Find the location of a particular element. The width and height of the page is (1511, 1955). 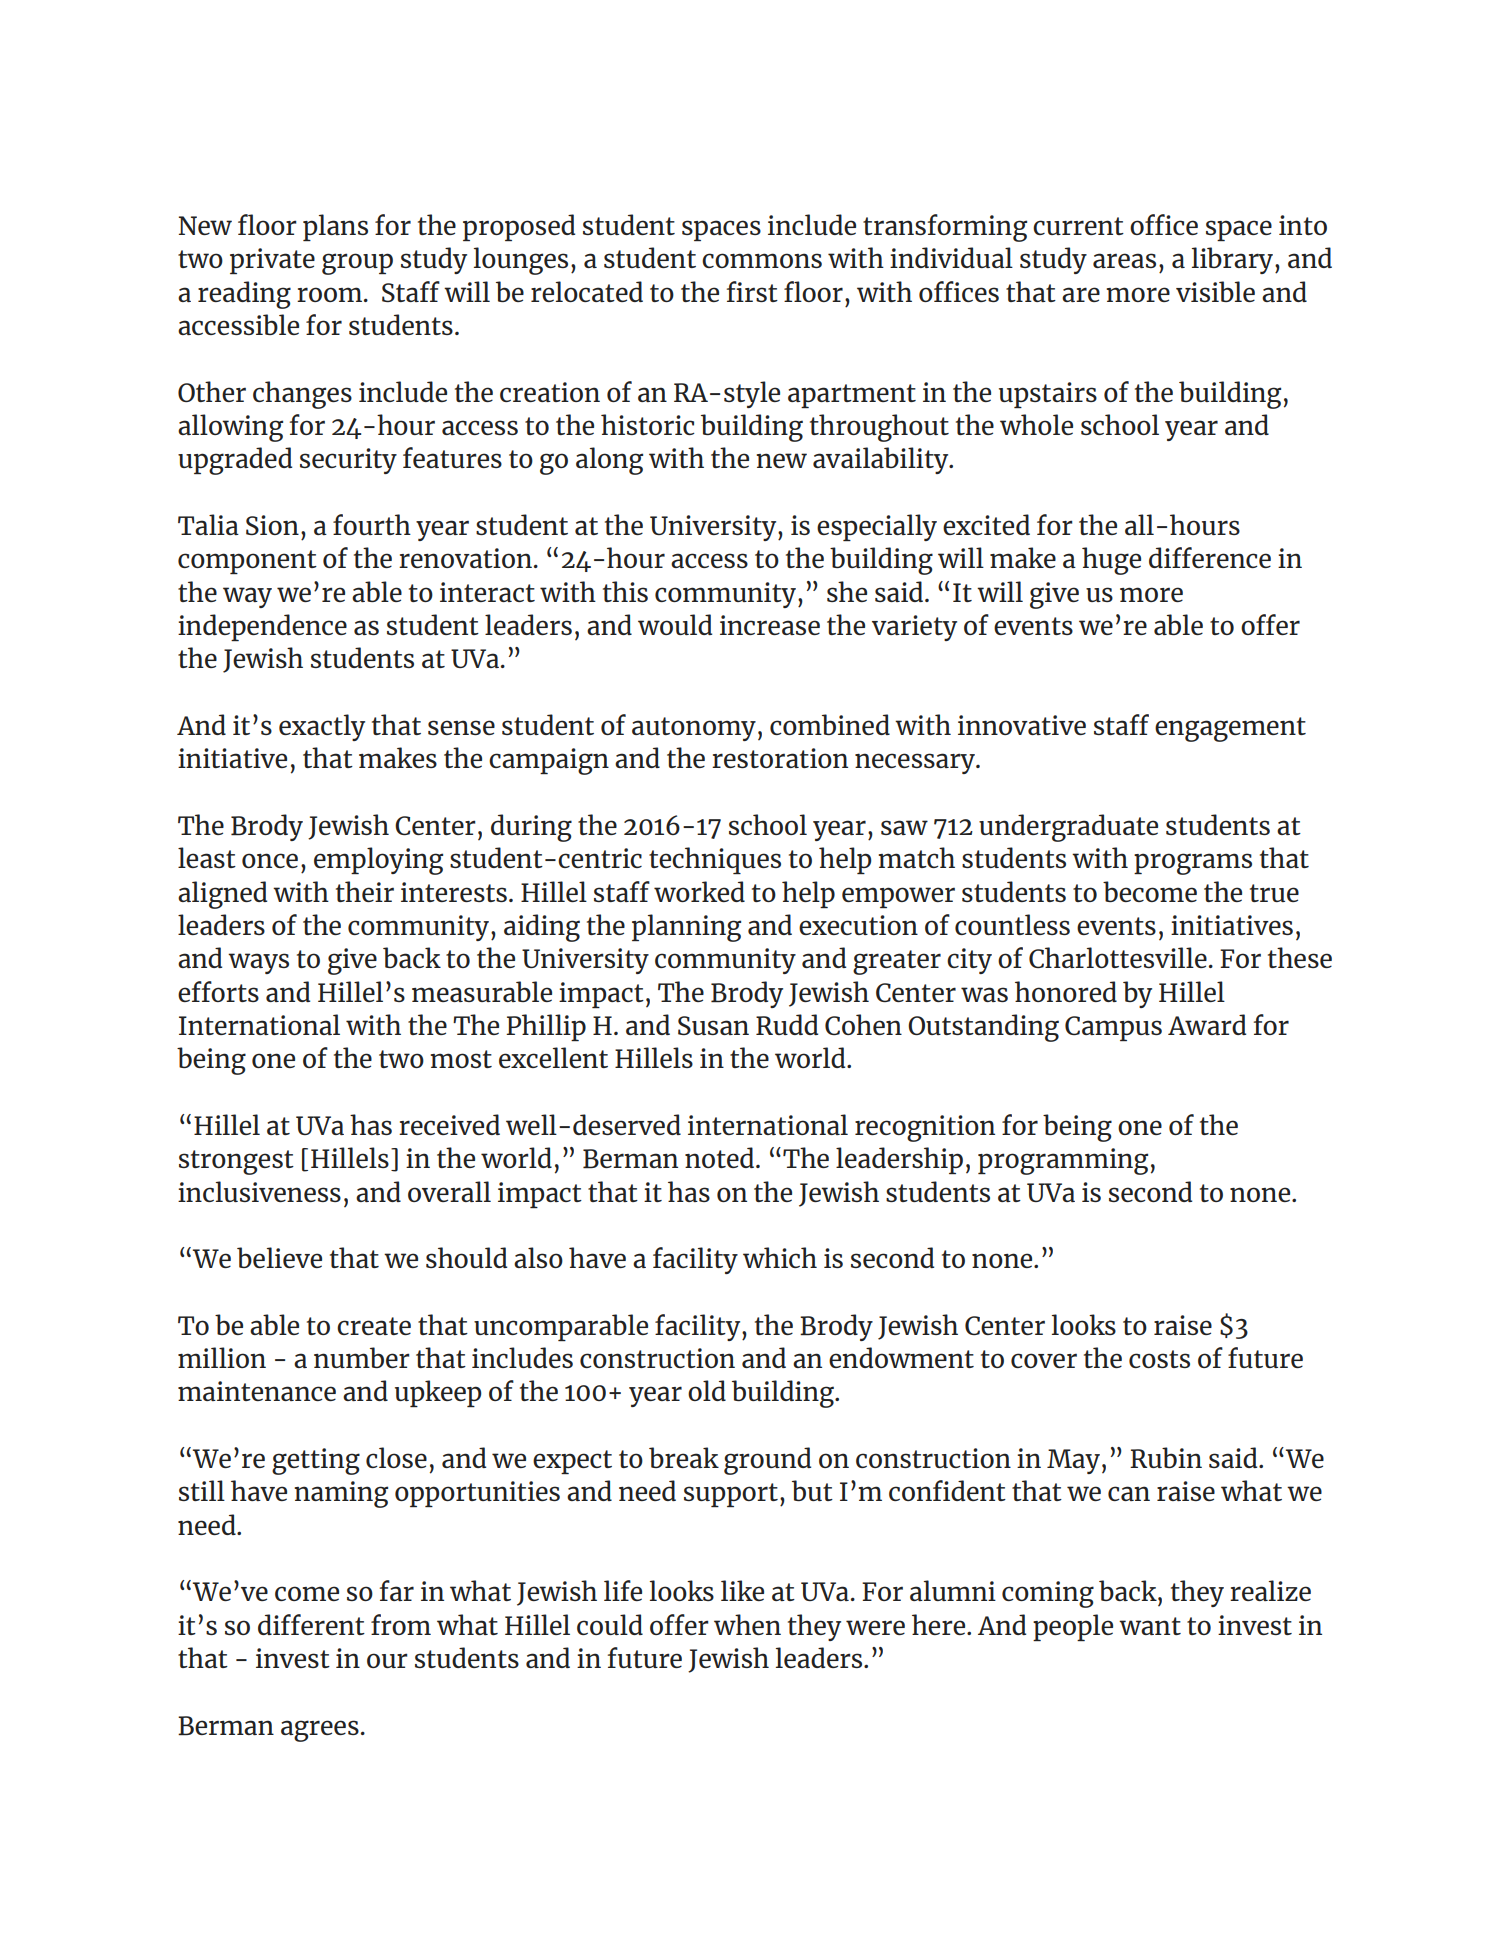

programming is located at coordinates (1063, 1161).
